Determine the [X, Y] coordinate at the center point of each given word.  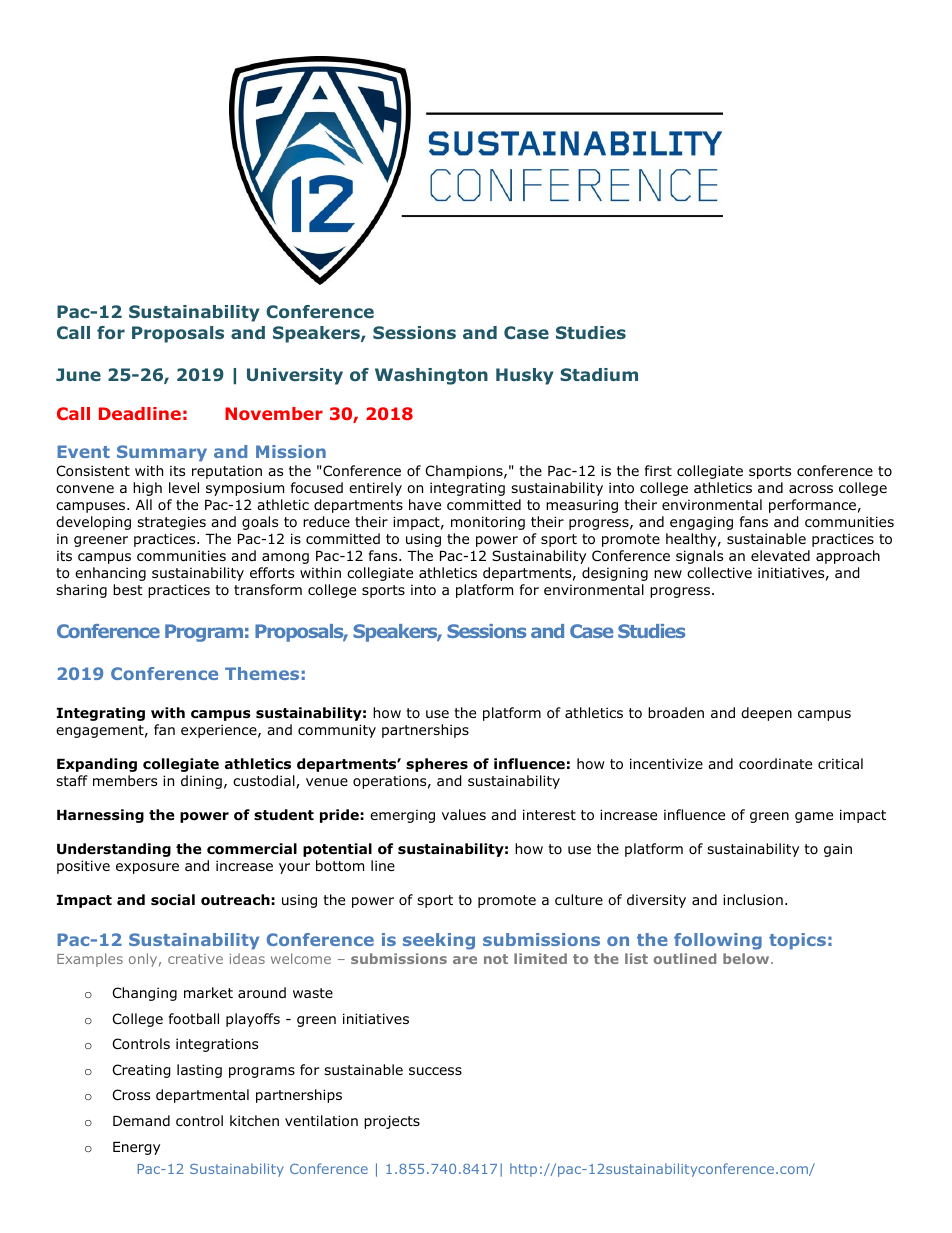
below [747, 958]
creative [195, 959]
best [128, 589]
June [78, 374]
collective [719, 573]
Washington [431, 376]
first [658, 470]
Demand [141, 1120]
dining [201, 782]
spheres [437, 765]
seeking [439, 941]
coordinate [775, 764]
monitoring [488, 523]
